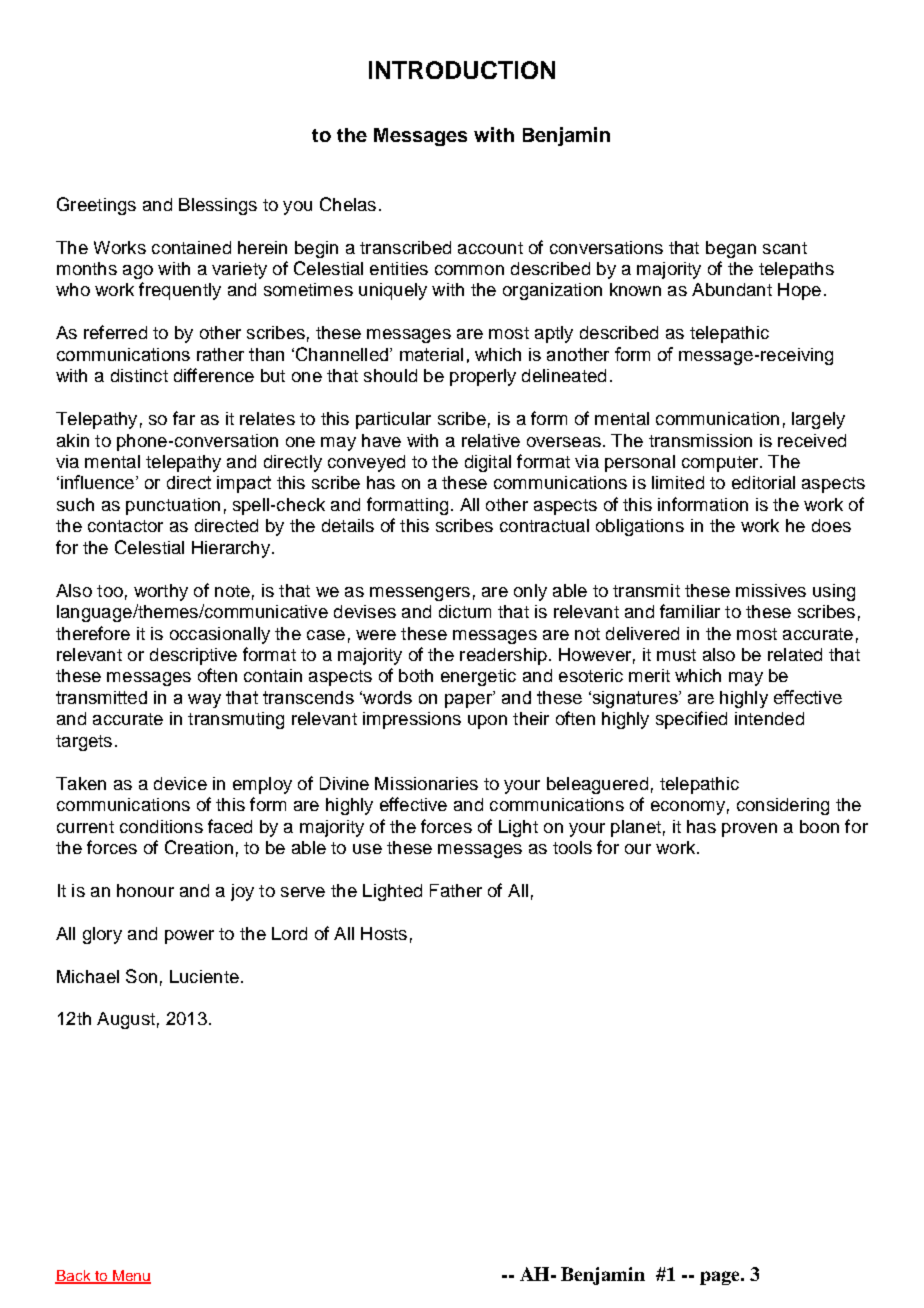  I want to click on Creation, so click(199, 847).
